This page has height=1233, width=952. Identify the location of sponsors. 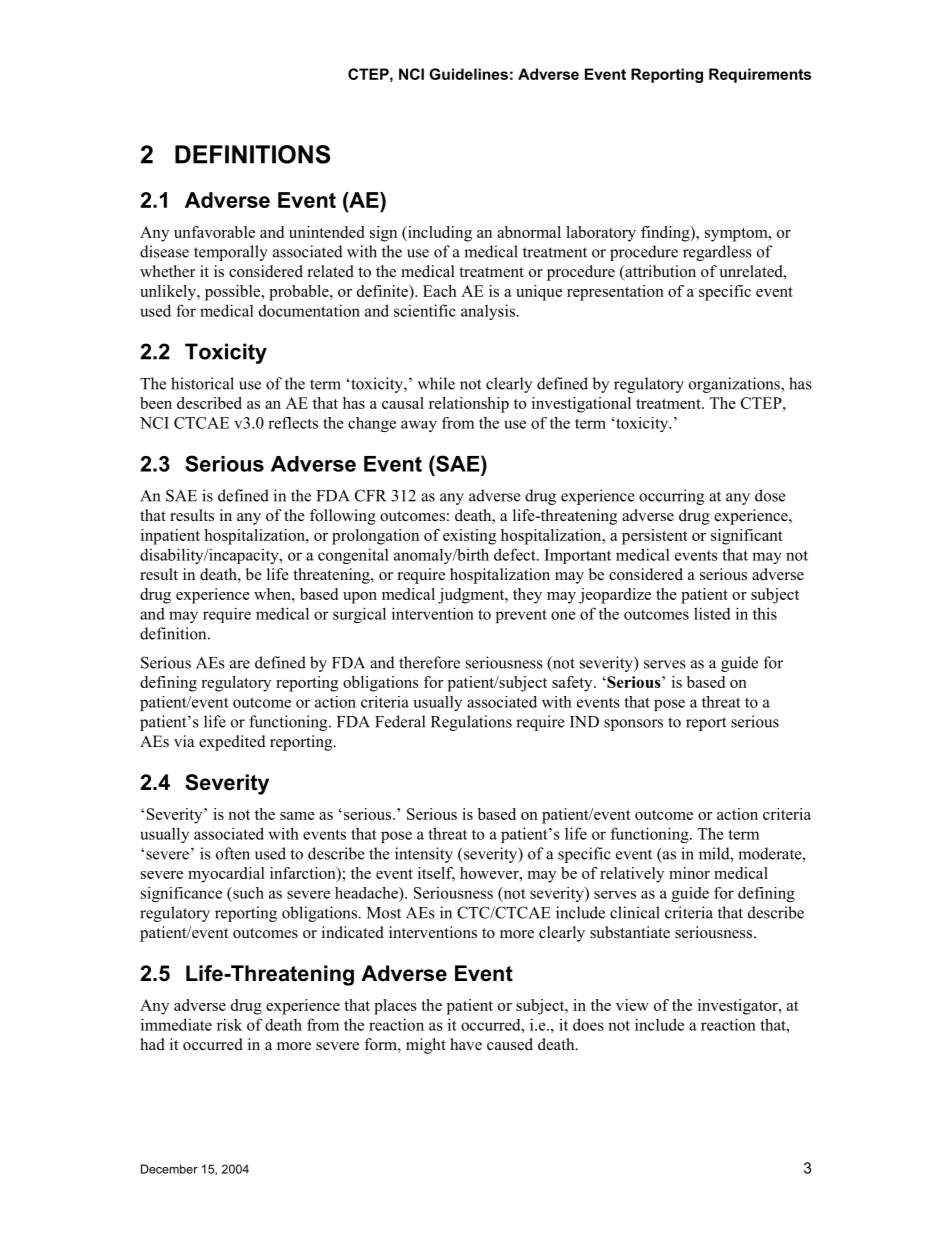
(633, 725).
